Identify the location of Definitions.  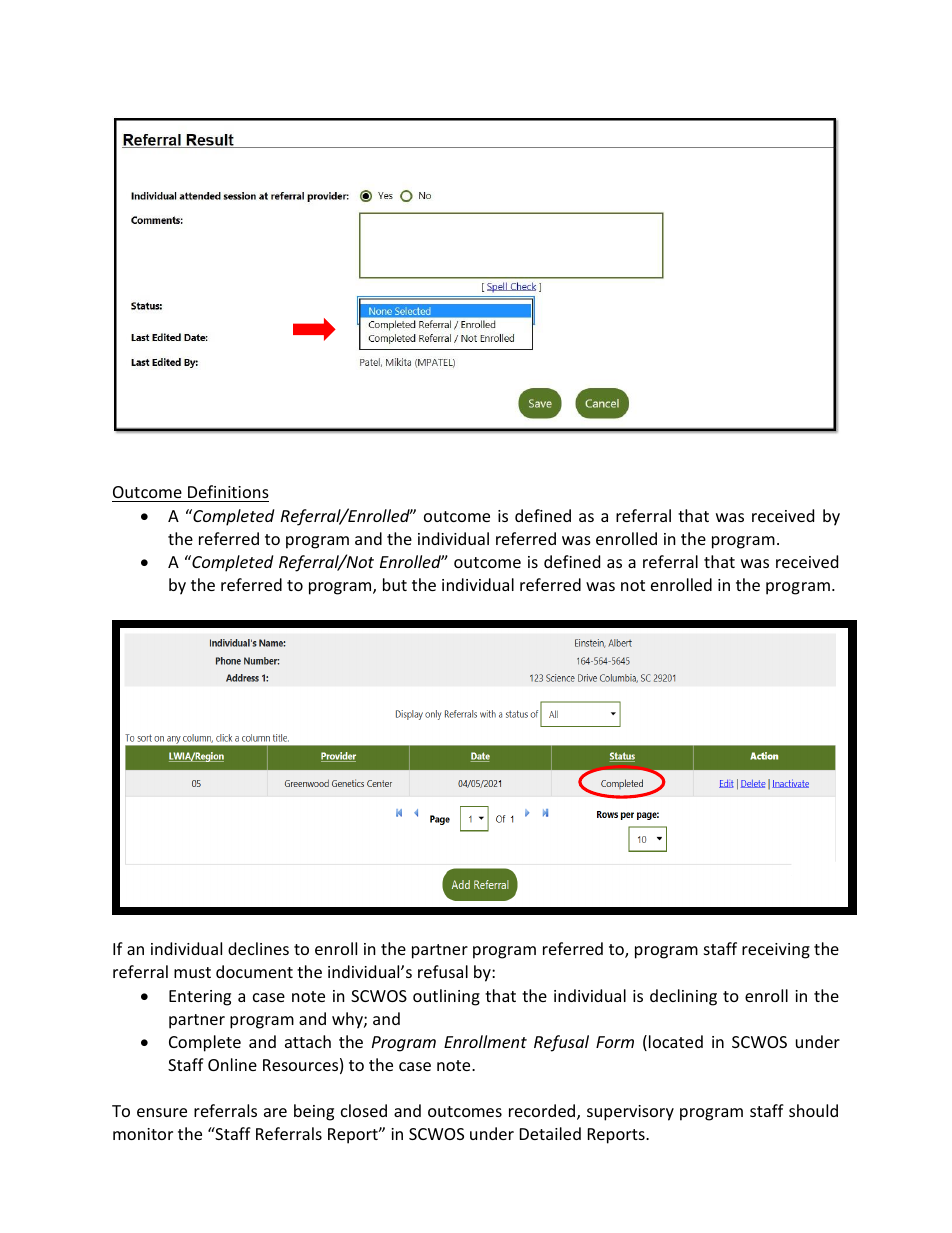
(228, 491).
